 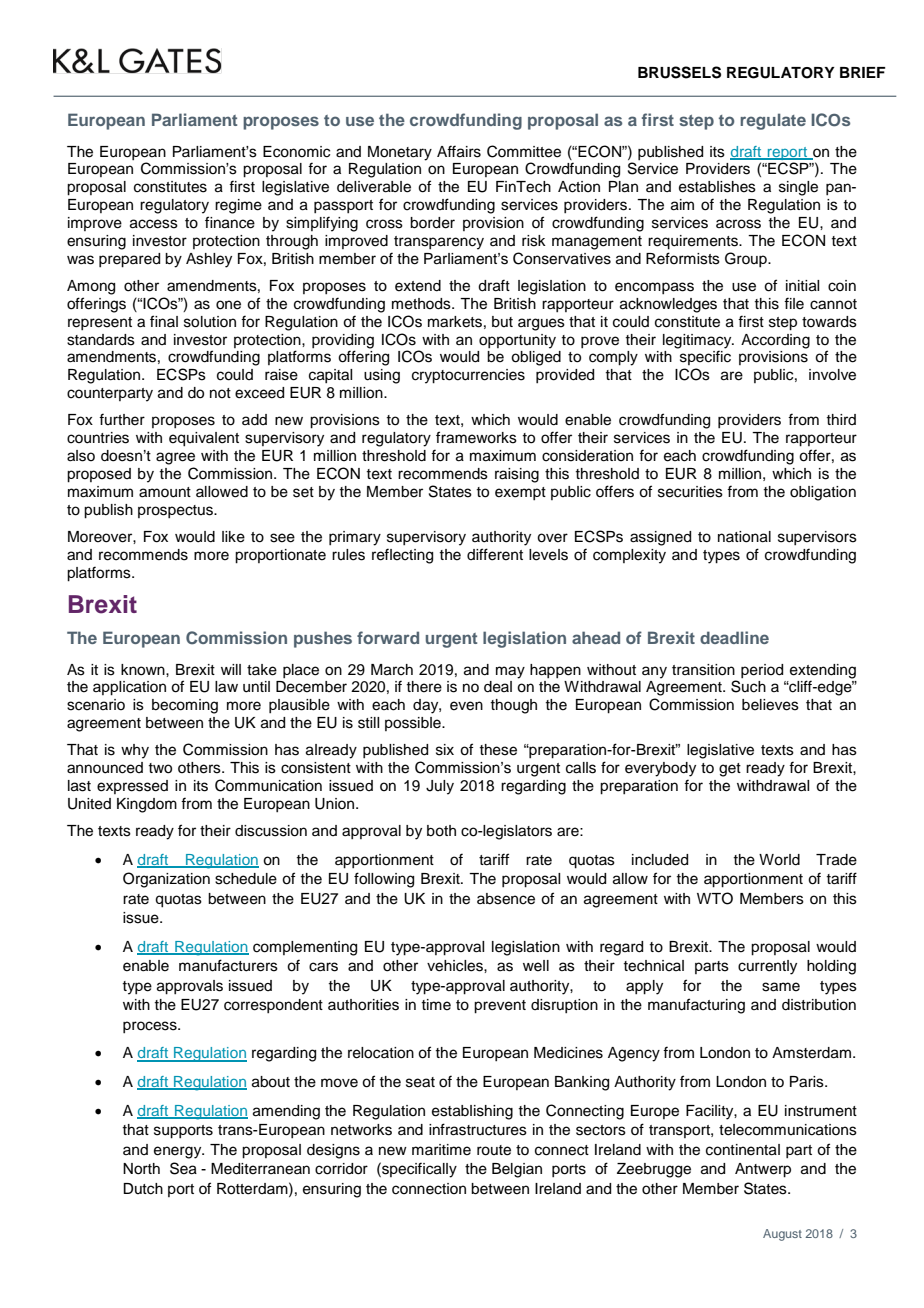 What do you see at coordinates (144, 670) in the page?
I see `known` at bounding box center [144, 670].
